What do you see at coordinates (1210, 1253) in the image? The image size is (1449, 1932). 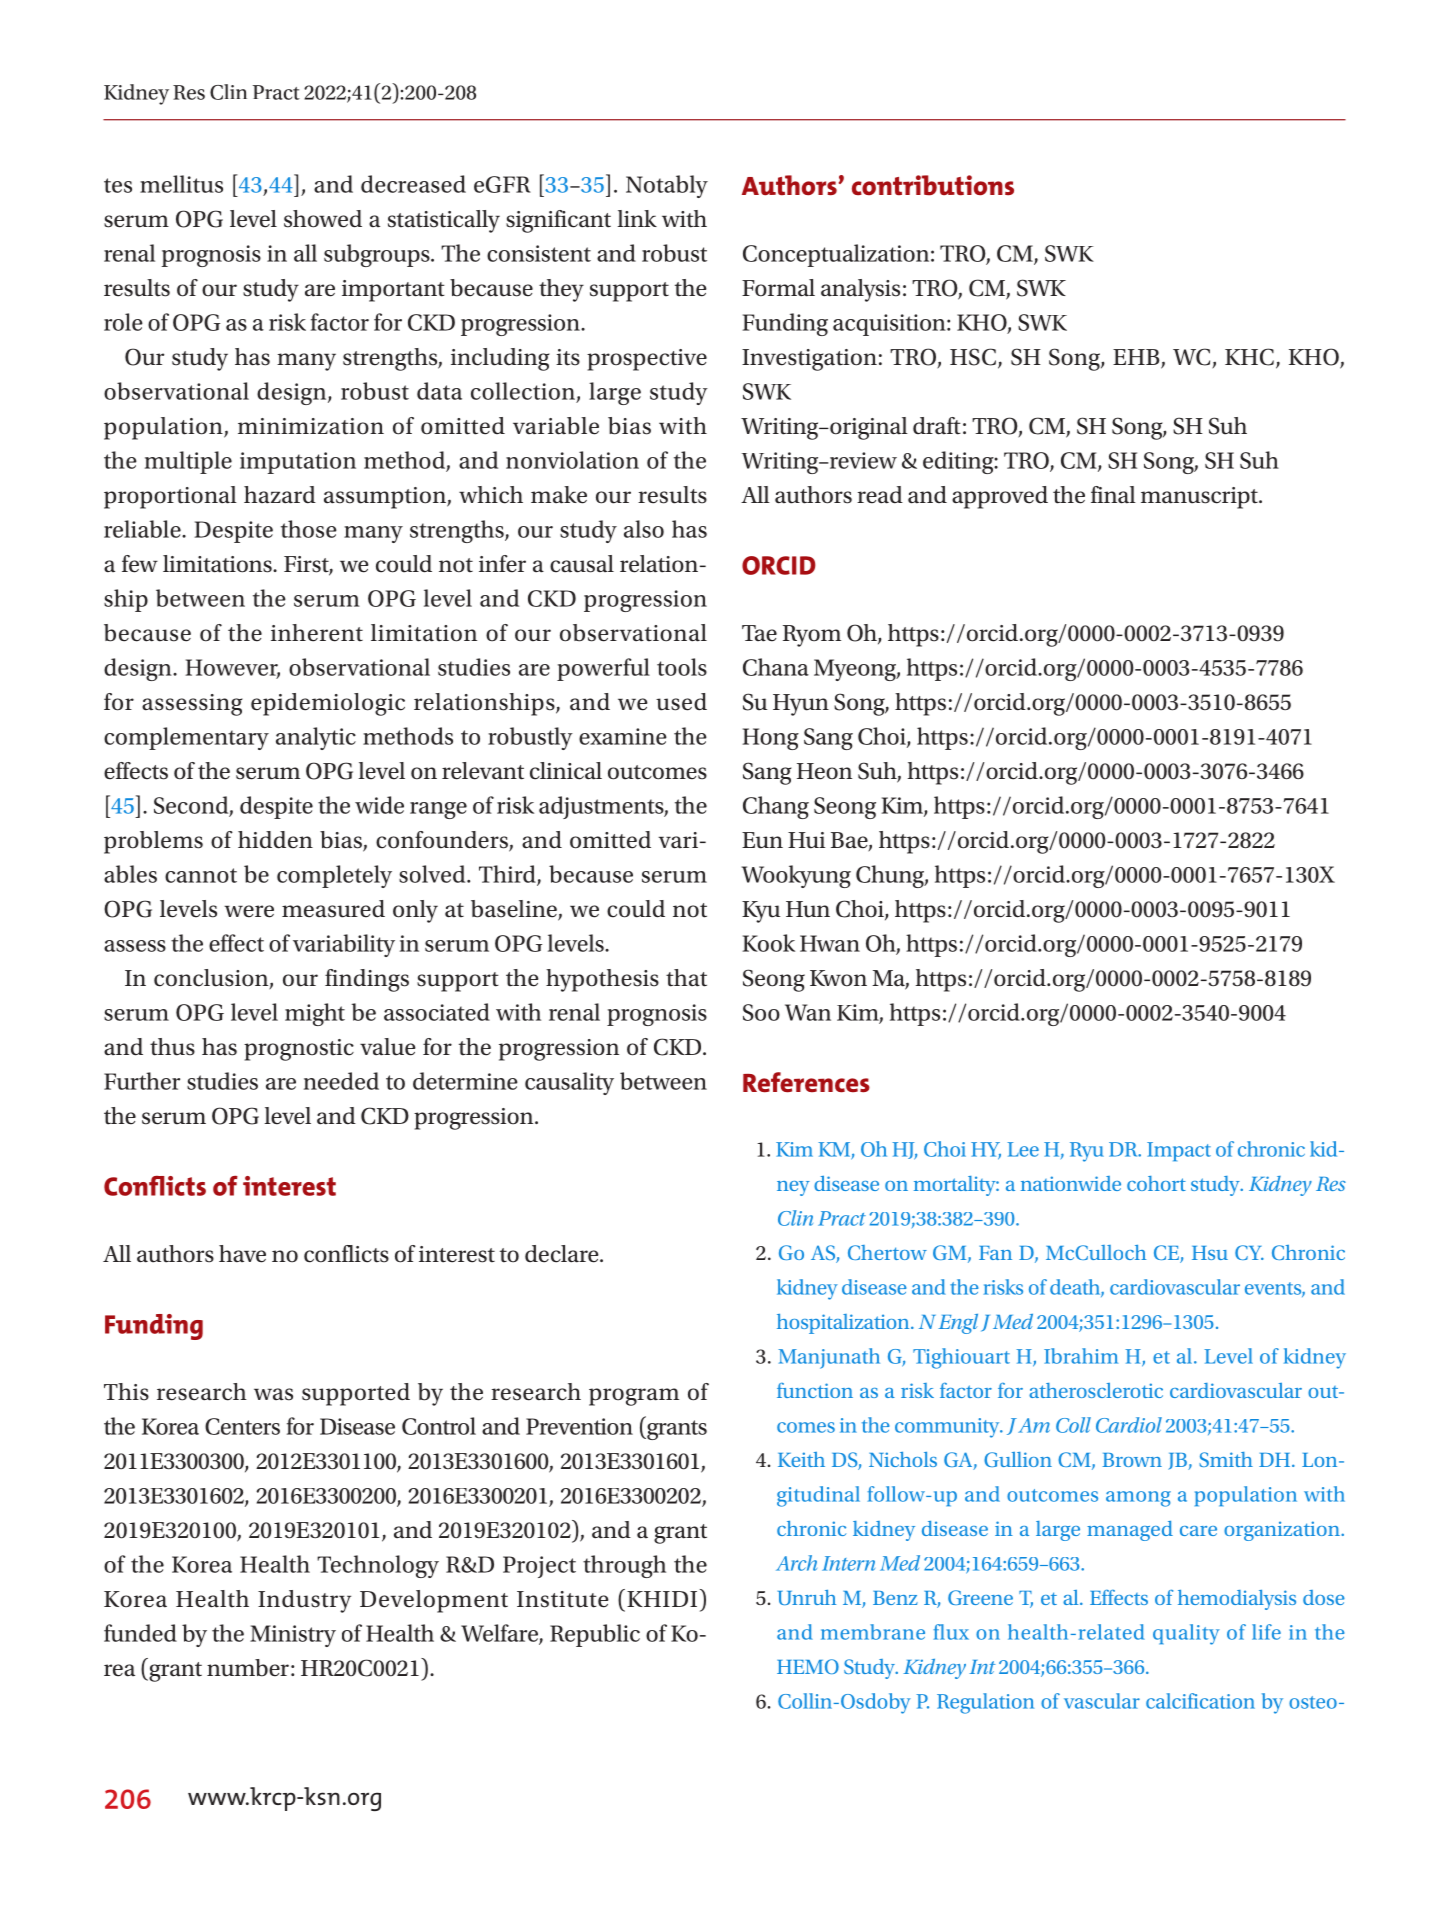 I see `Hsu` at bounding box center [1210, 1253].
